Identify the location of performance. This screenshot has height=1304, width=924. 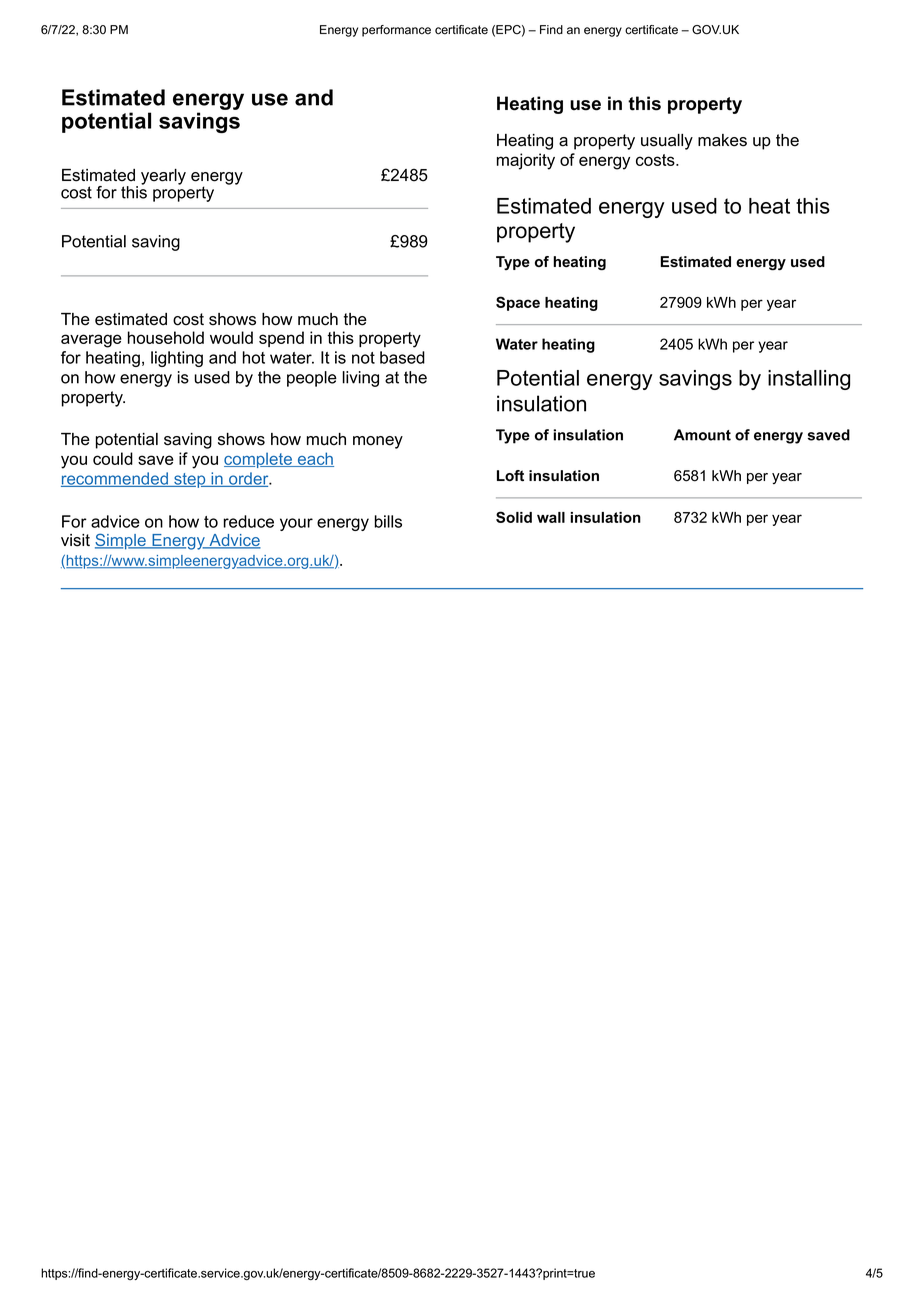
(396, 31).
